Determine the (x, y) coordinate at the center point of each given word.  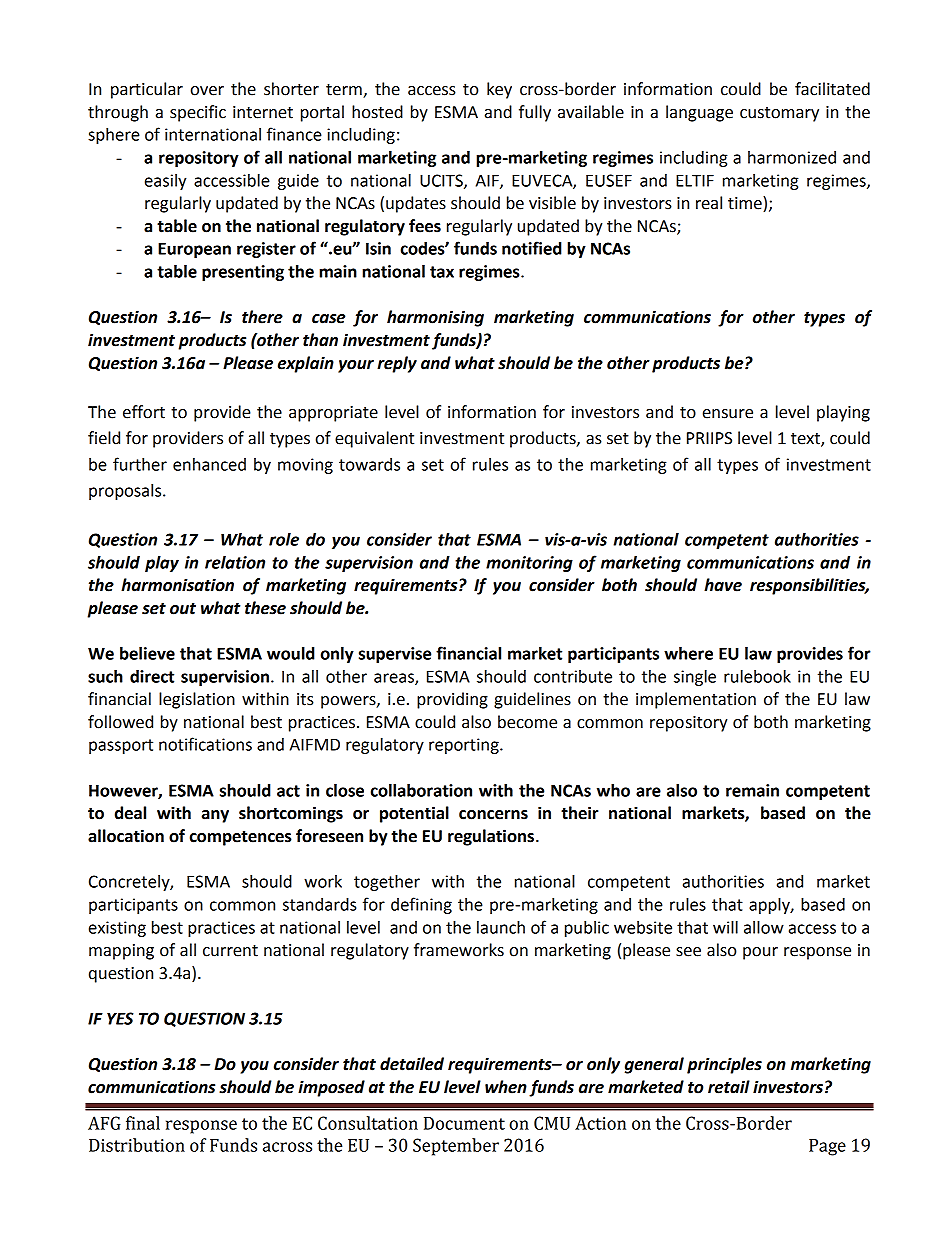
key (499, 90)
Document (464, 1123)
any (215, 816)
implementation (696, 700)
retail (729, 1087)
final (143, 1123)
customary (779, 114)
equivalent (374, 439)
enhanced (209, 464)
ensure (728, 414)
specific (198, 113)
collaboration (421, 790)
